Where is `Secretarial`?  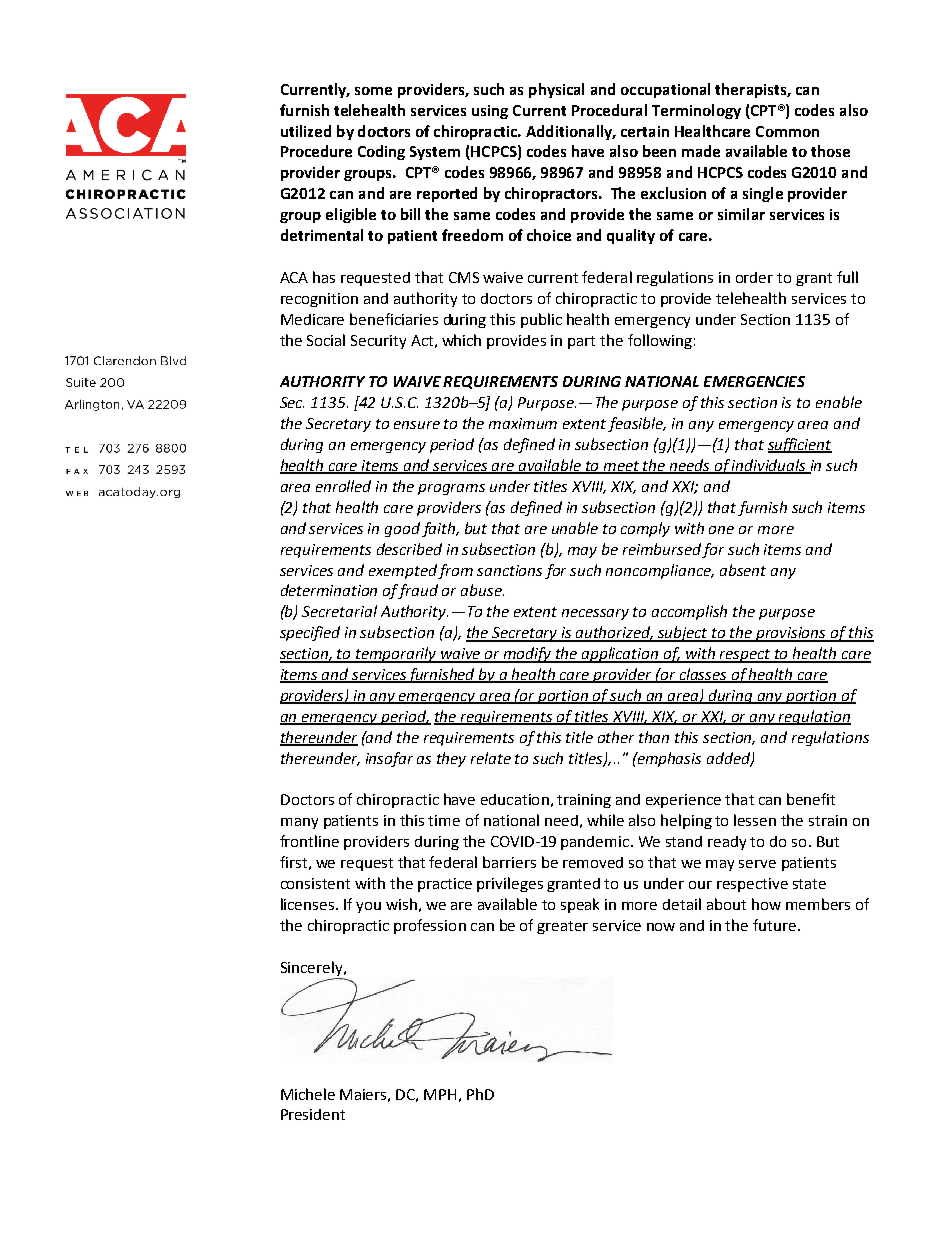 Secretarial is located at coordinates (339, 611).
